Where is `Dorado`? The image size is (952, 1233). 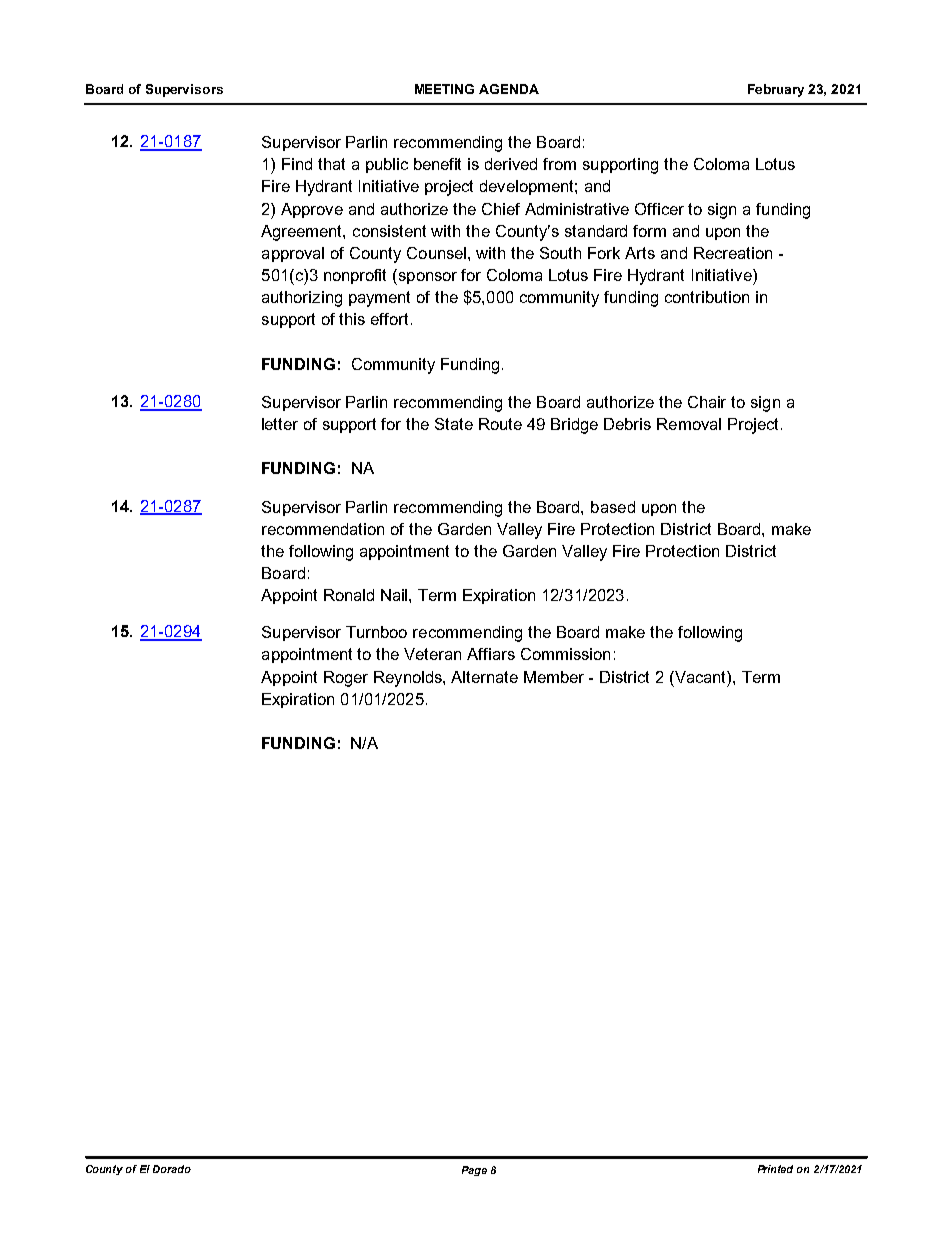 Dorado is located at coordinates (172, 1169).
